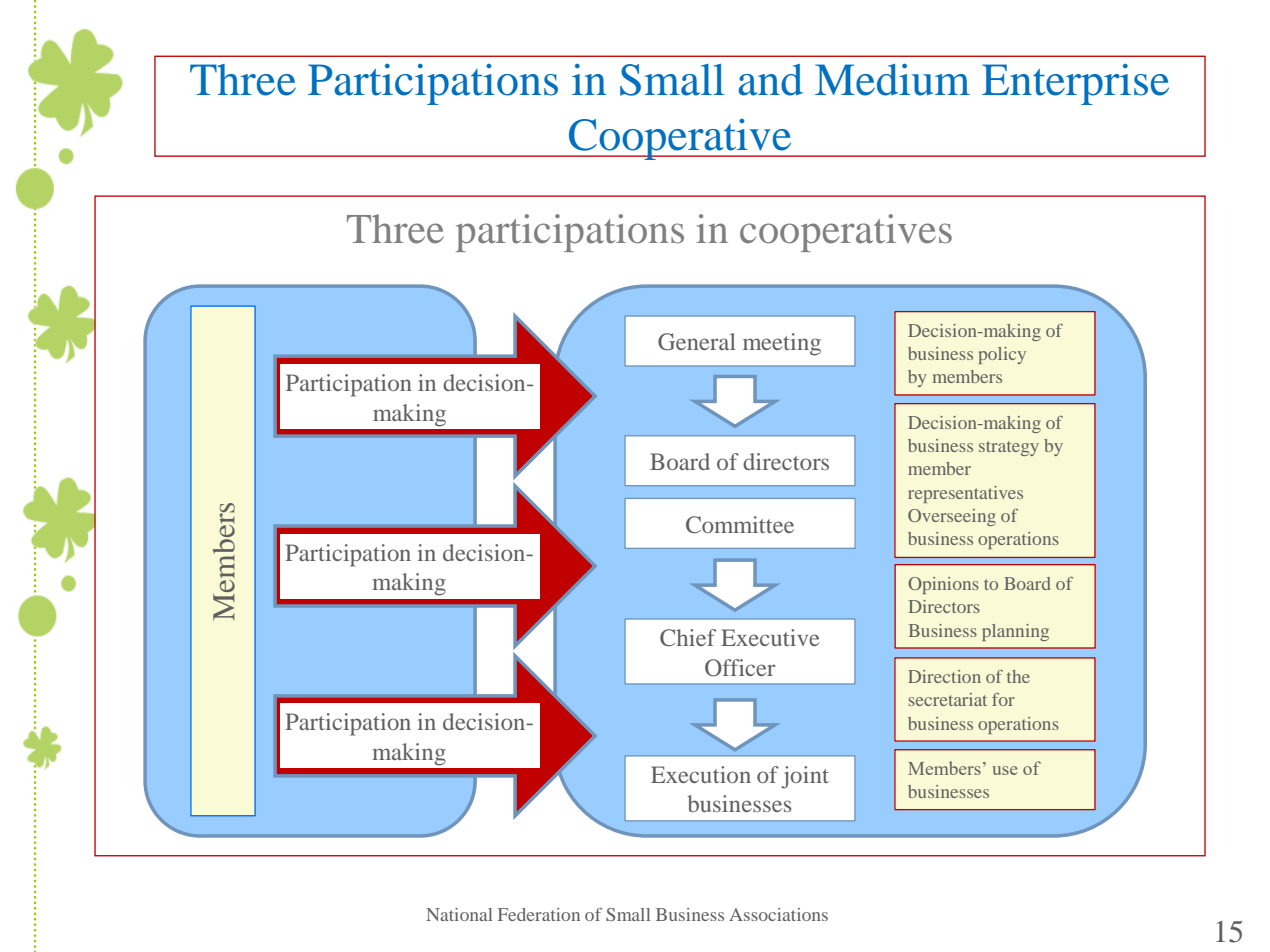 This document has height=952, width=1270. I want to click on use, so click(1005, 770).
